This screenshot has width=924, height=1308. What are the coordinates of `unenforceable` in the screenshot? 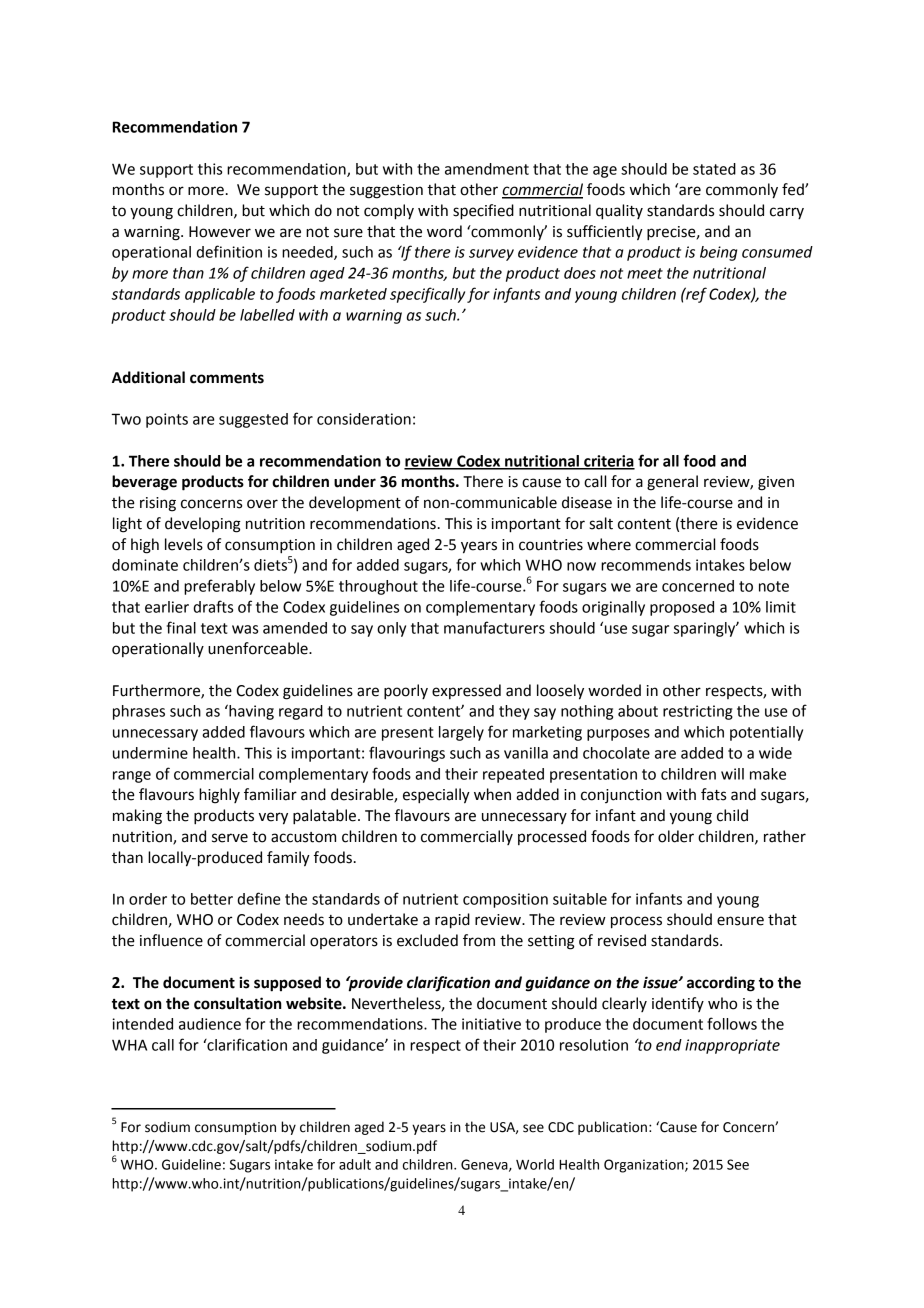 It's located at (259, 648).
